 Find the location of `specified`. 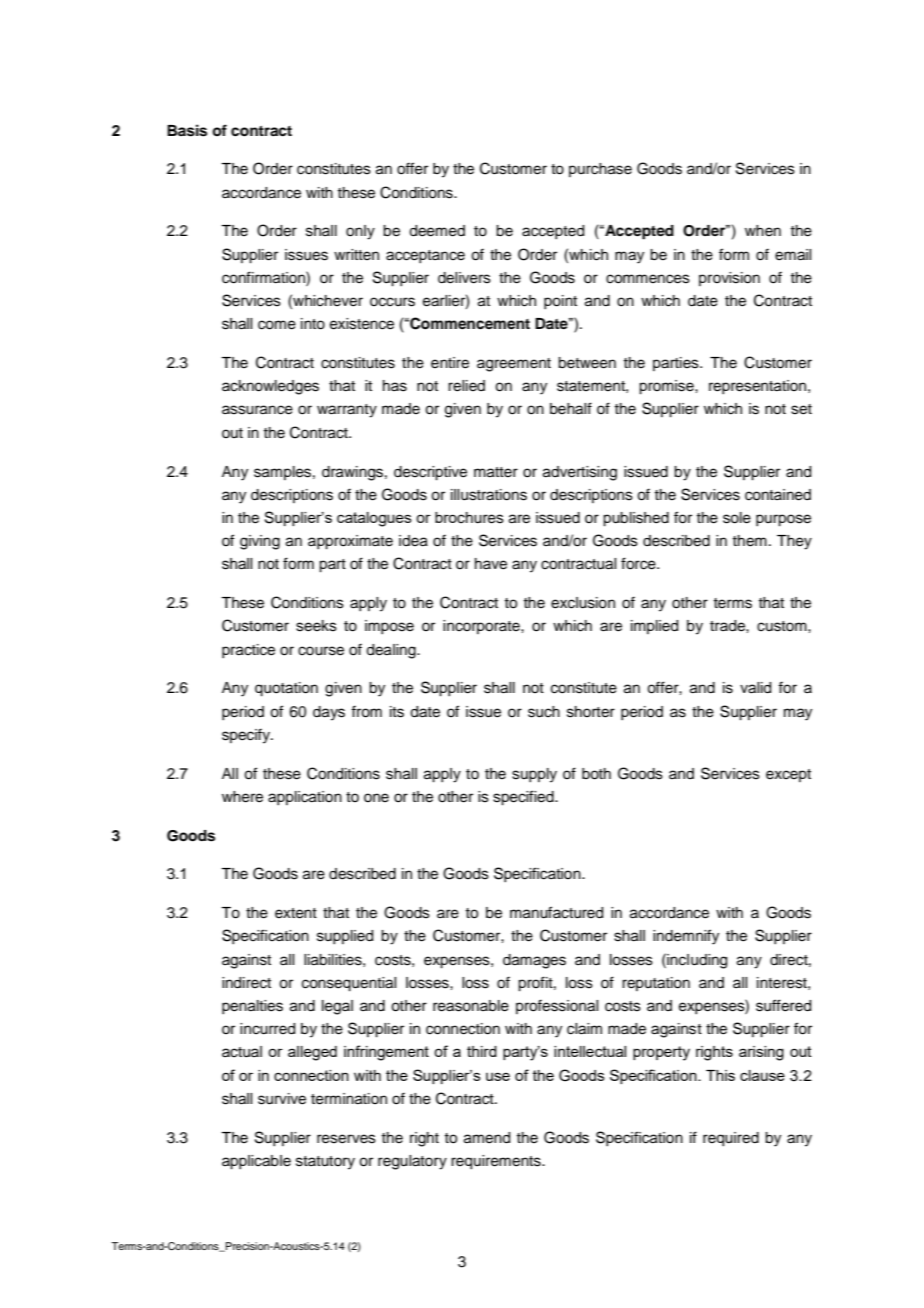

specified is located at coordinates (524, 798).
